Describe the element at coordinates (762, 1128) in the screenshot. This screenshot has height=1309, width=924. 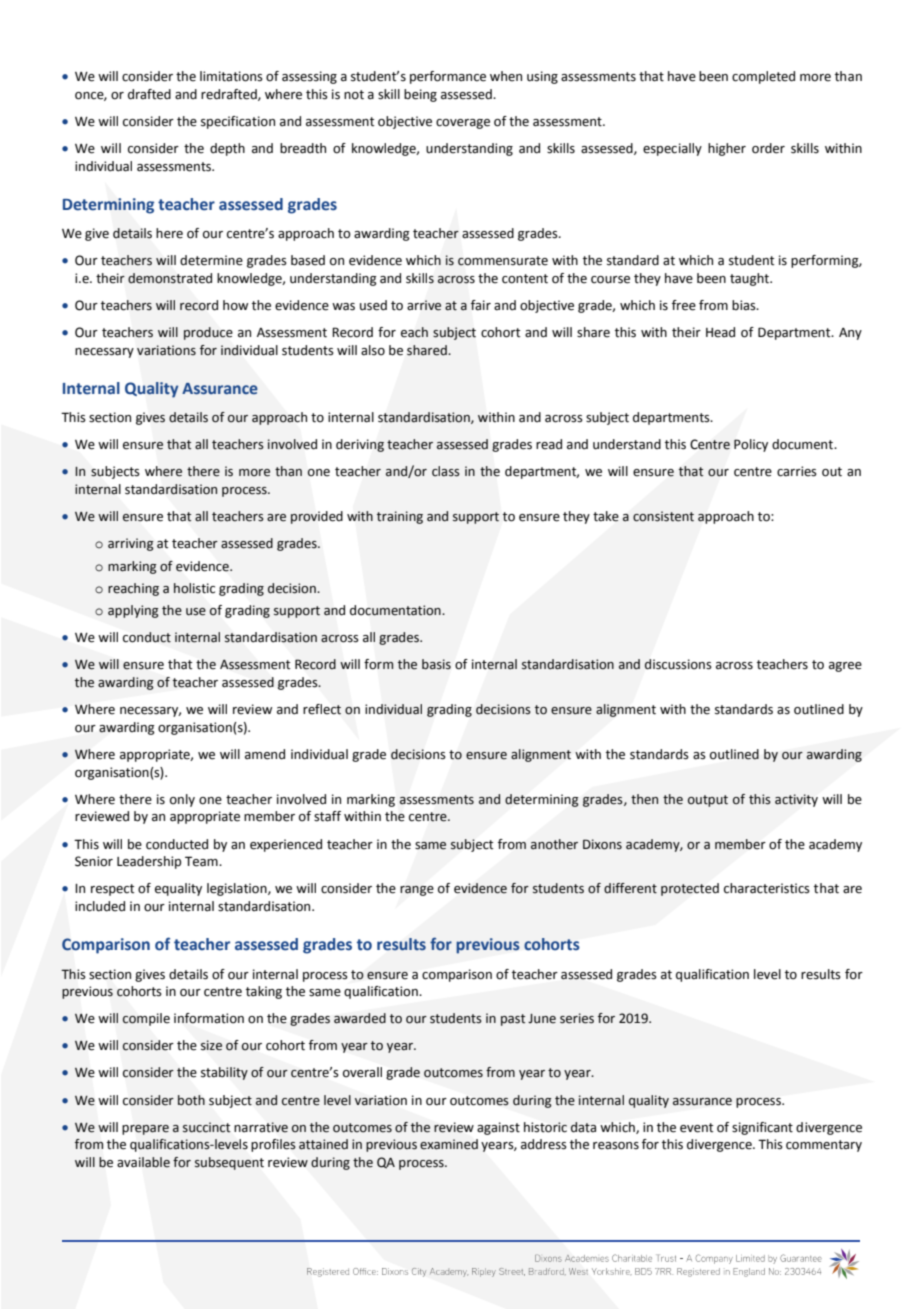
I see `significant` at that location.
